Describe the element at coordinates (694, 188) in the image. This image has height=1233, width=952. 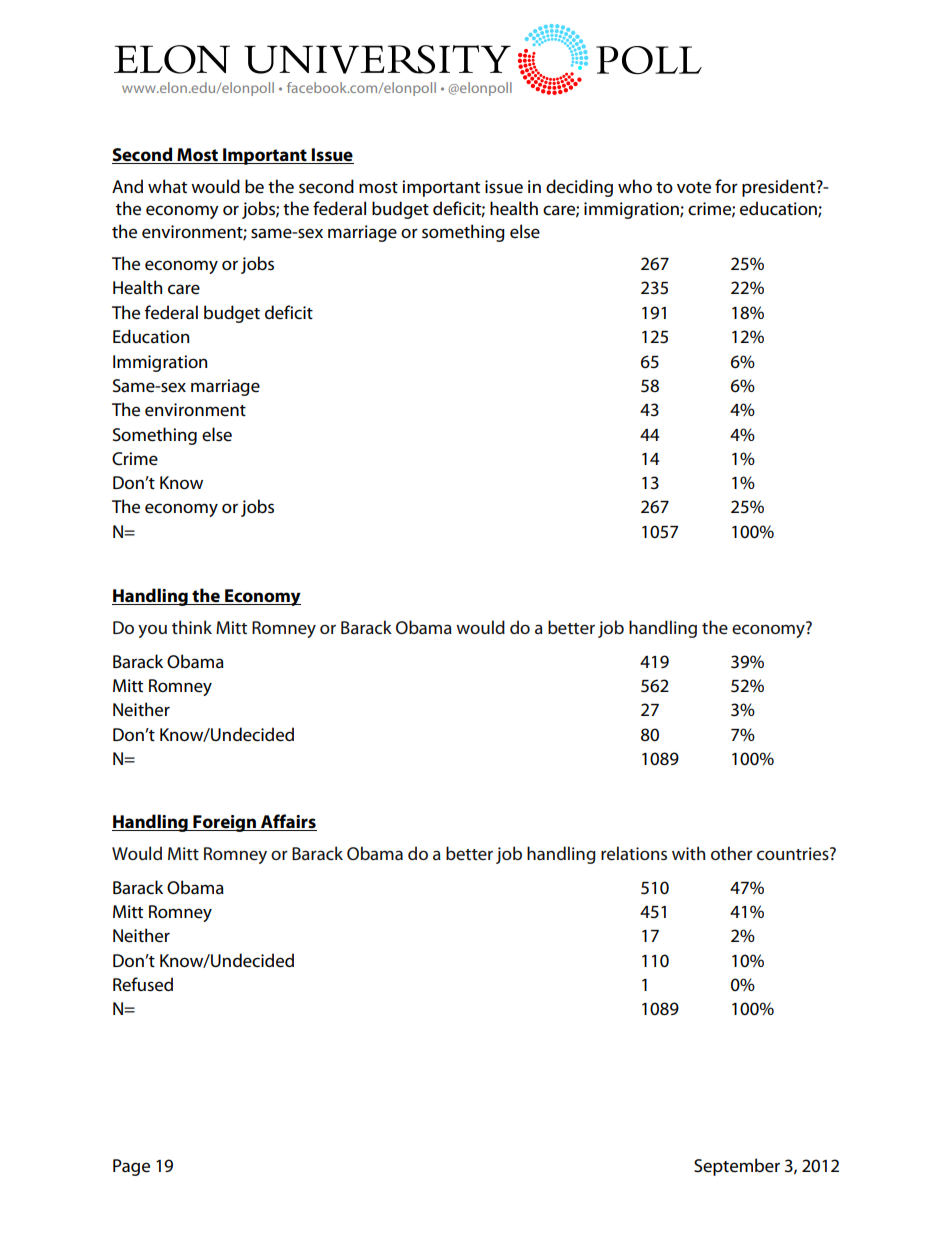
I see `vote` at that location.
